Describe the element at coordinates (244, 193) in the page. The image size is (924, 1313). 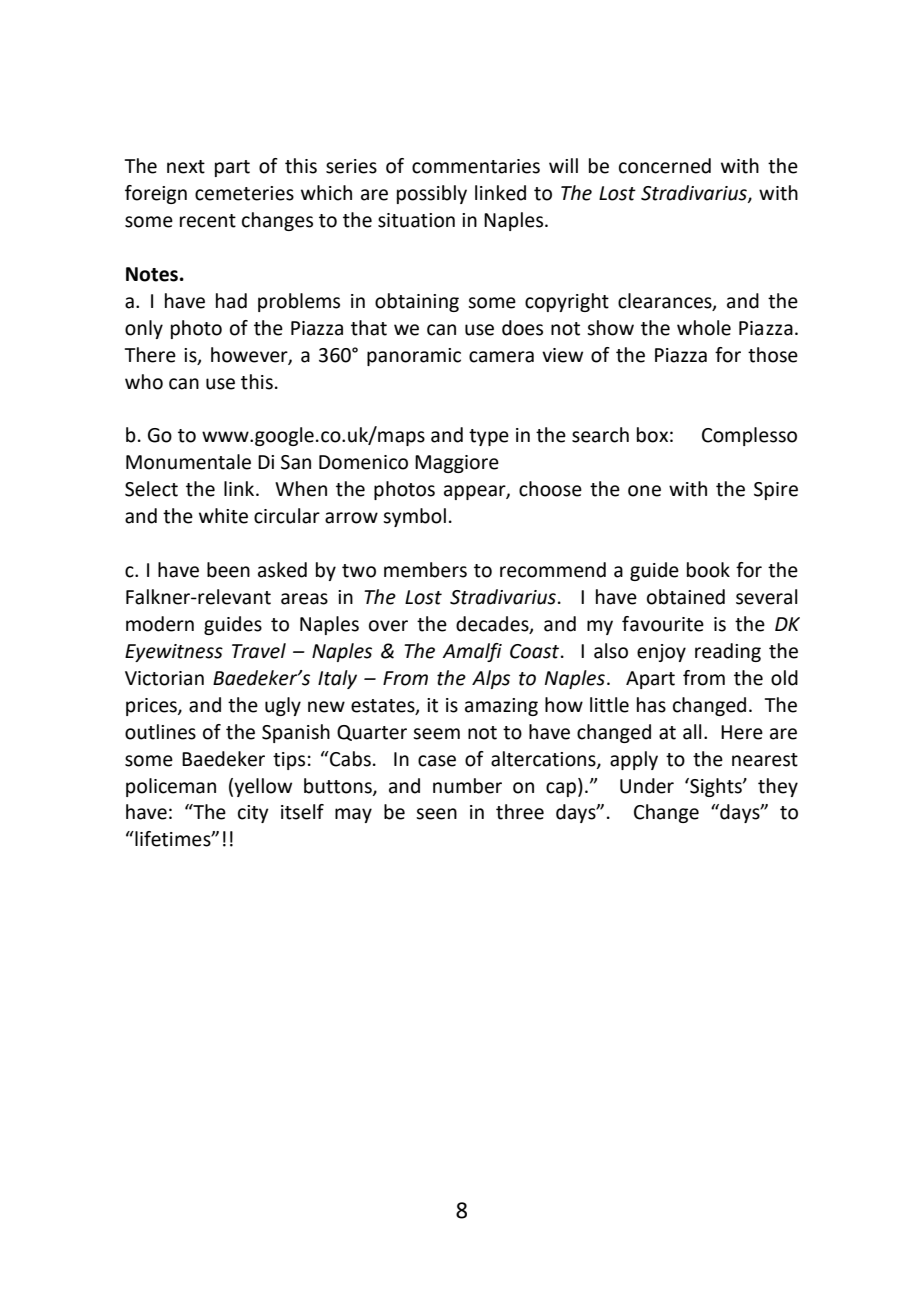
I see `cemeteries` at that location.
